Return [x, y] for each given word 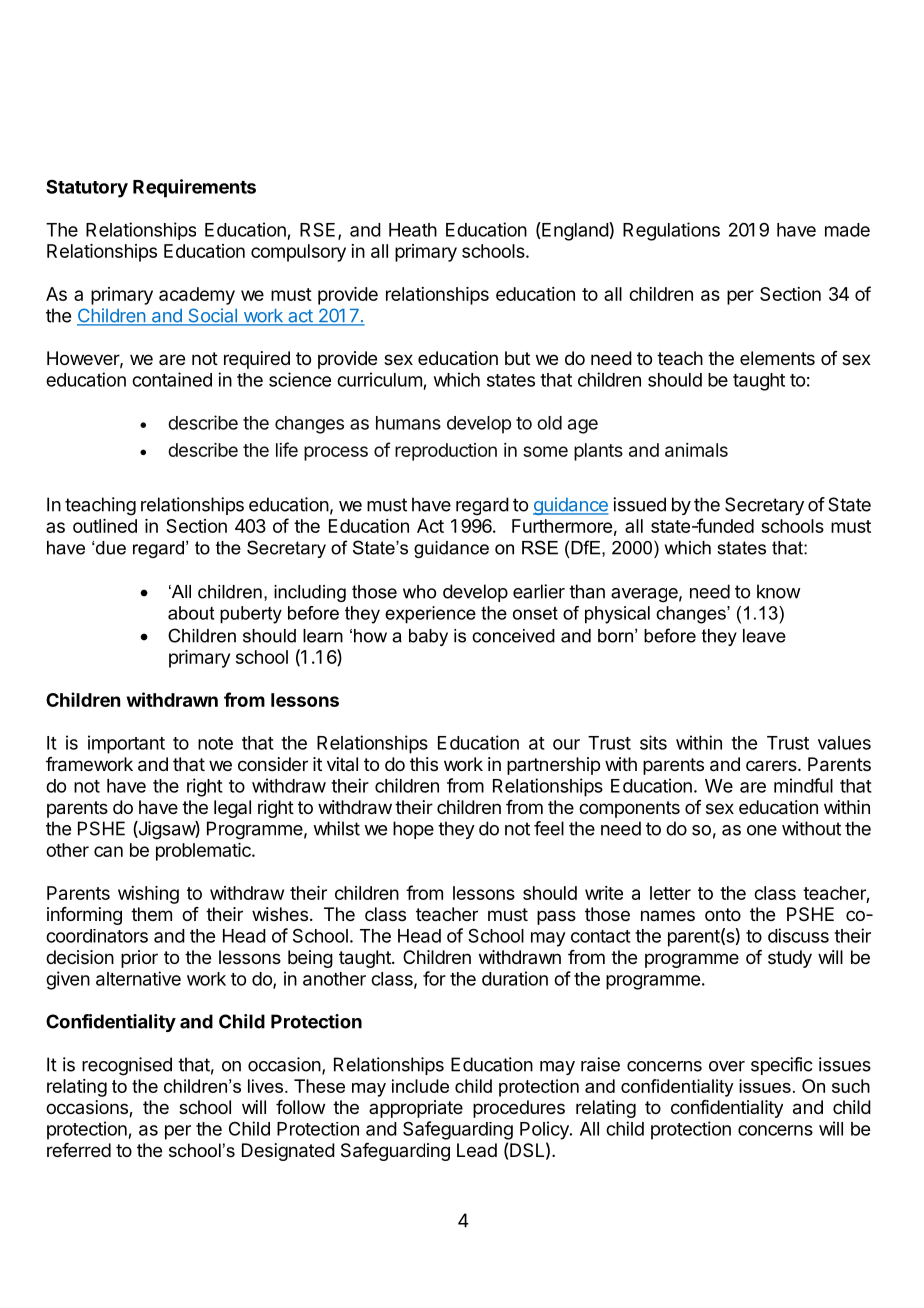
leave [764, 636]
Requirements [194, 188]
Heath [413, 230]
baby [428, 637]
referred [79, 1150]
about [191, 613]
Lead [477, 1150]
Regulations [671, 231]
